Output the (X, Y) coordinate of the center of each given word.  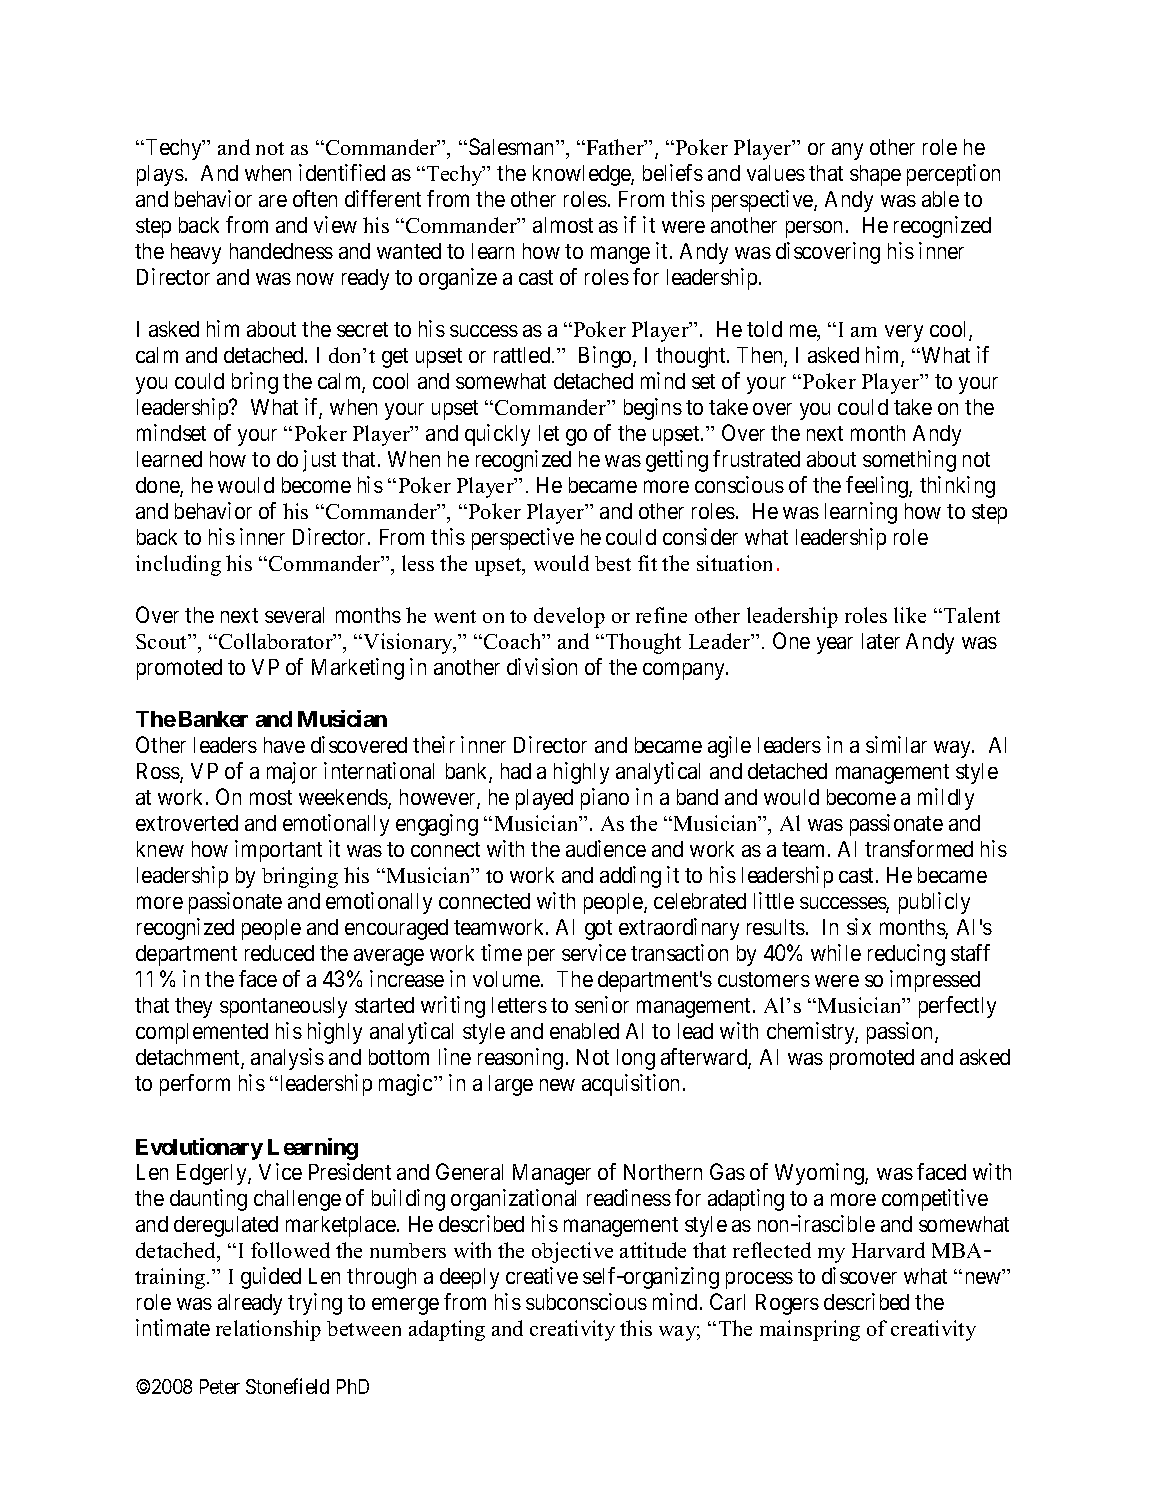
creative (542, 1275)
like (910, 615)
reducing (906, 955)
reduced (279, 953)
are (273, 201)
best (613, 563)
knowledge (582, 175)
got (598, 930)
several (294, 615)
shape (875, 175)
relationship (268, 1330)
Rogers (787, 1304)
